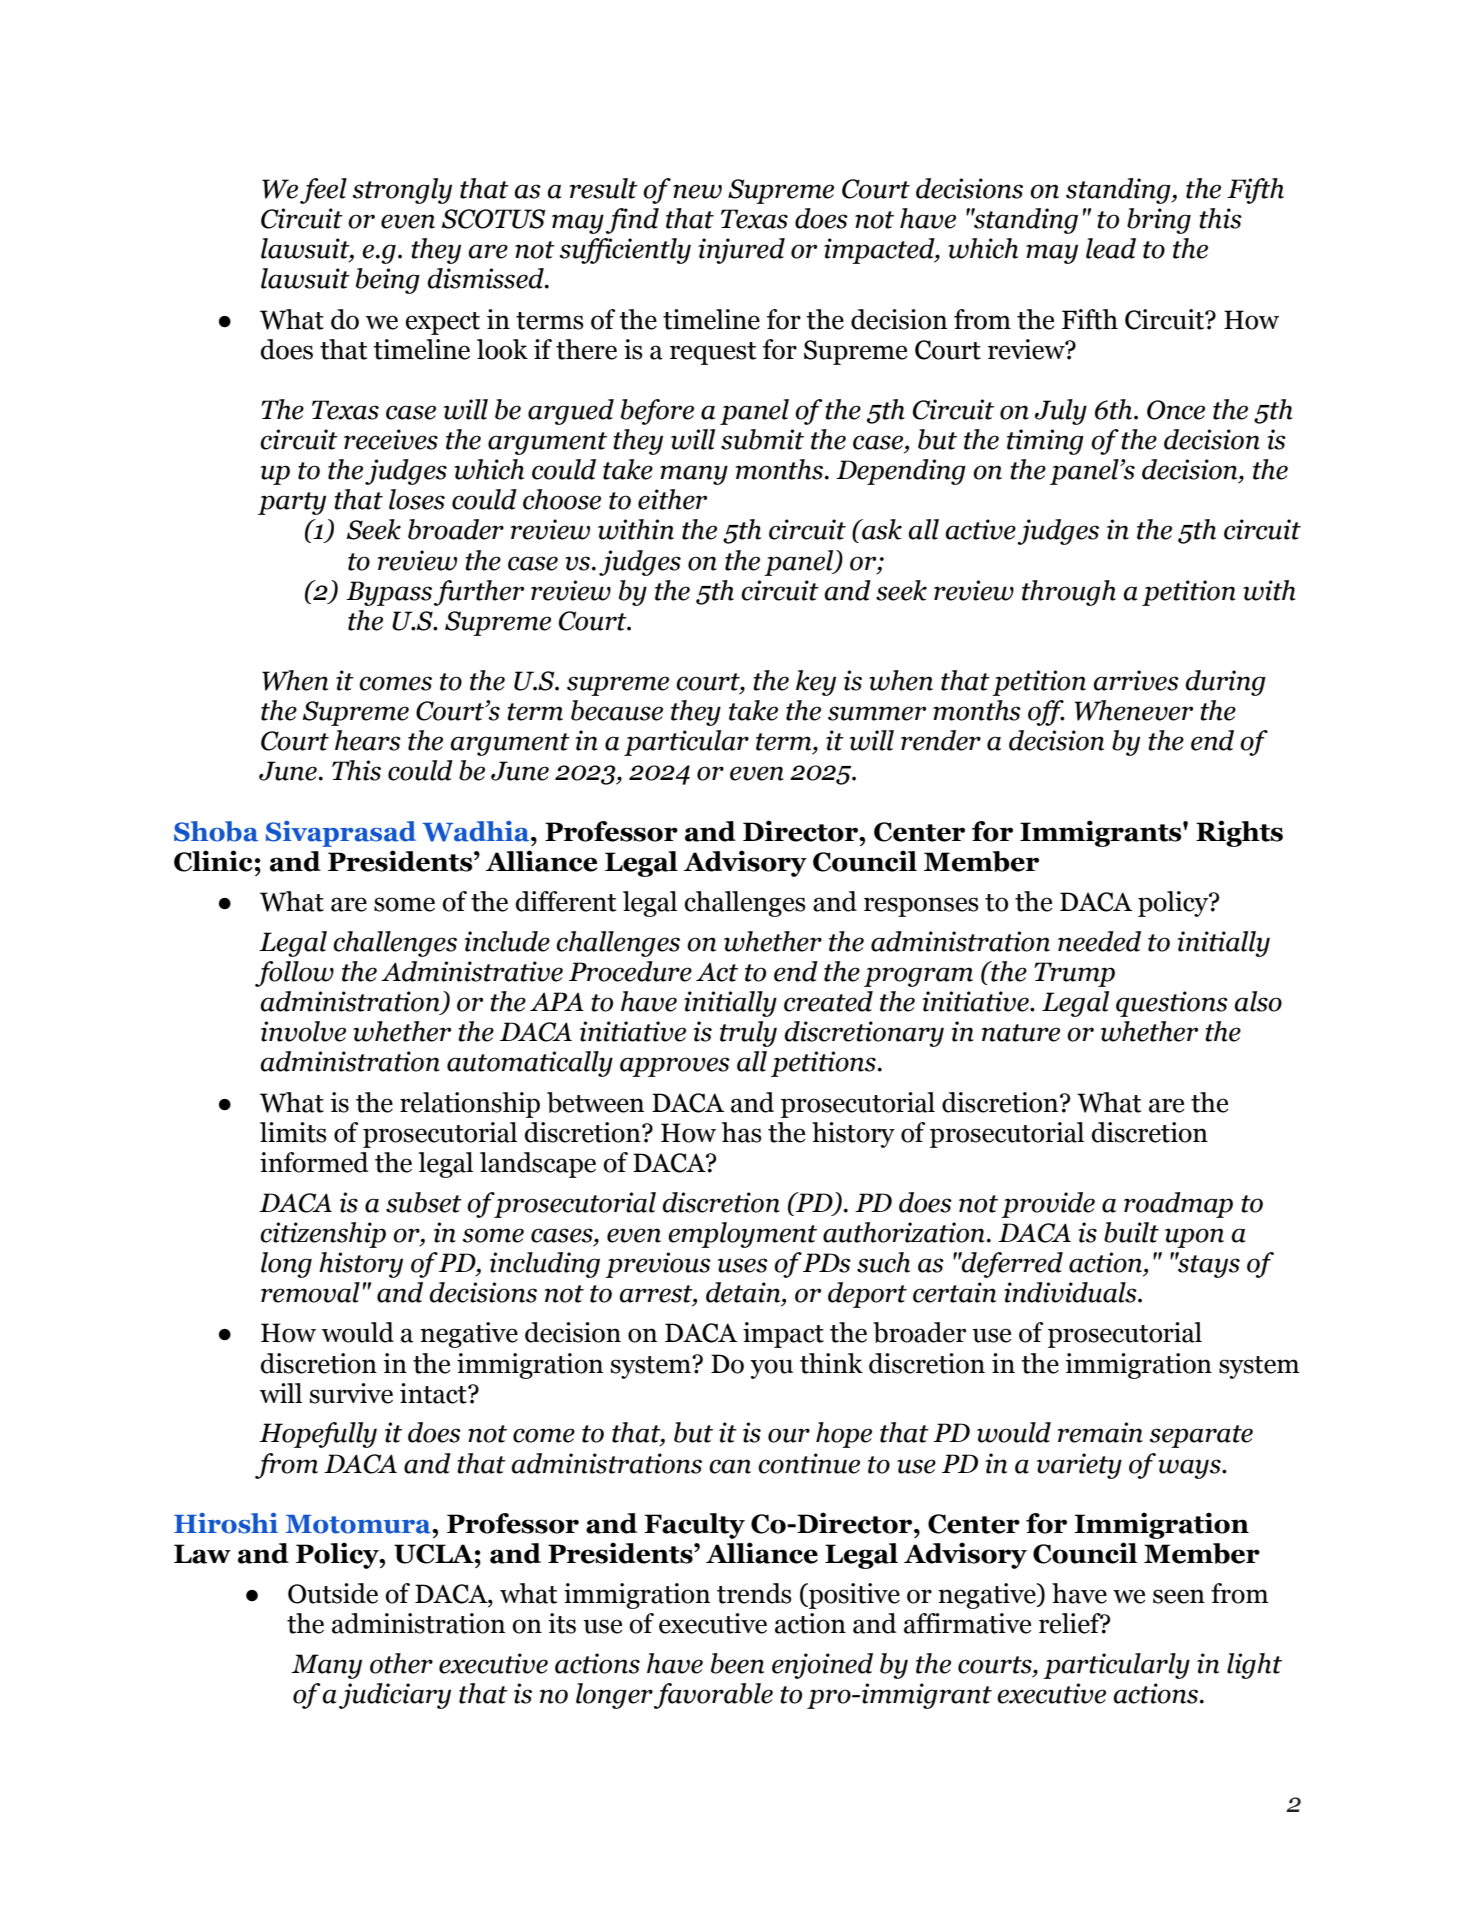 The width and height of the page is (1475, 1909). I want to click on feel, so click(323, 191).
